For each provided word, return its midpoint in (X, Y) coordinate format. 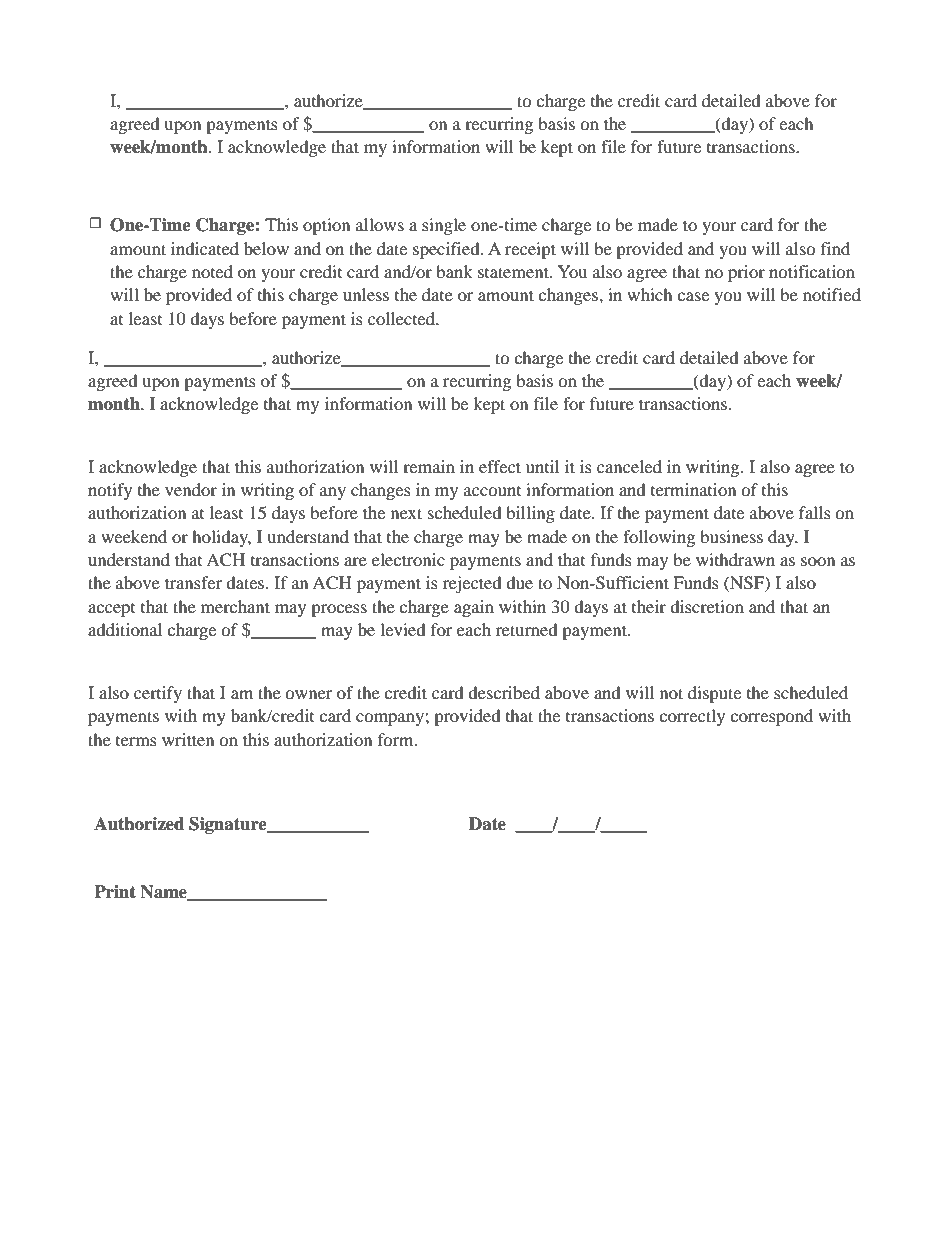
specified (447, 250)
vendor (191, 489)
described (504, 692)
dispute (714, 694)
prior (746, 273)
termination (693, 489)
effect (500, 466)
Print (115, 891)
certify (158, 694)
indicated (205, 248)
